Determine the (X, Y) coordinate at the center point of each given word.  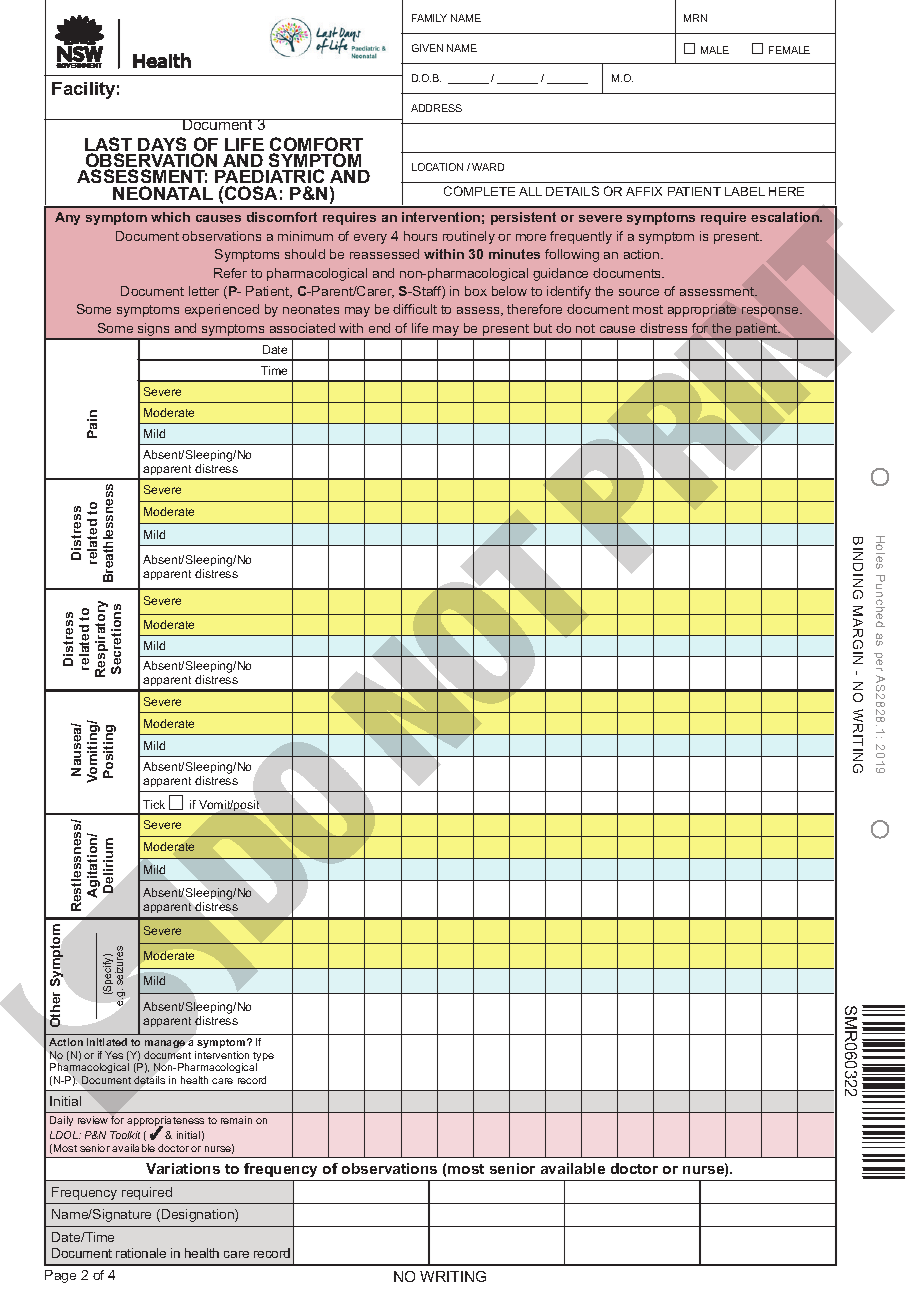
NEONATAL (163, 193)
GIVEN (427, 48)
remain (236, 1120)
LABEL (745, 191)
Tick (154, 804)
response (771, 312)
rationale (141, 1253)
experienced (222, 310)
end (379, 328)
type (263, 1058)
